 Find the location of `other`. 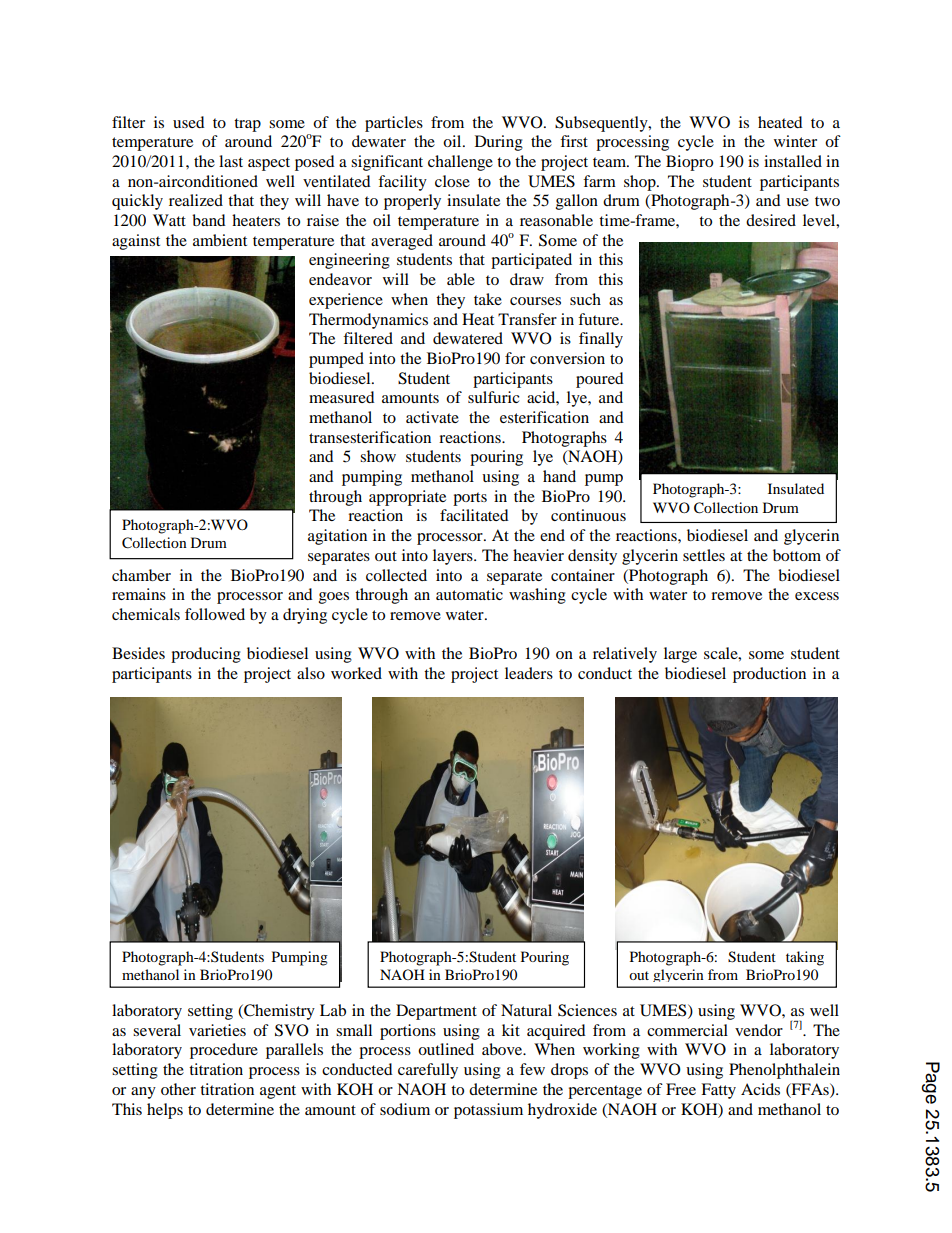

other is located at coordinates (178, 1089).
